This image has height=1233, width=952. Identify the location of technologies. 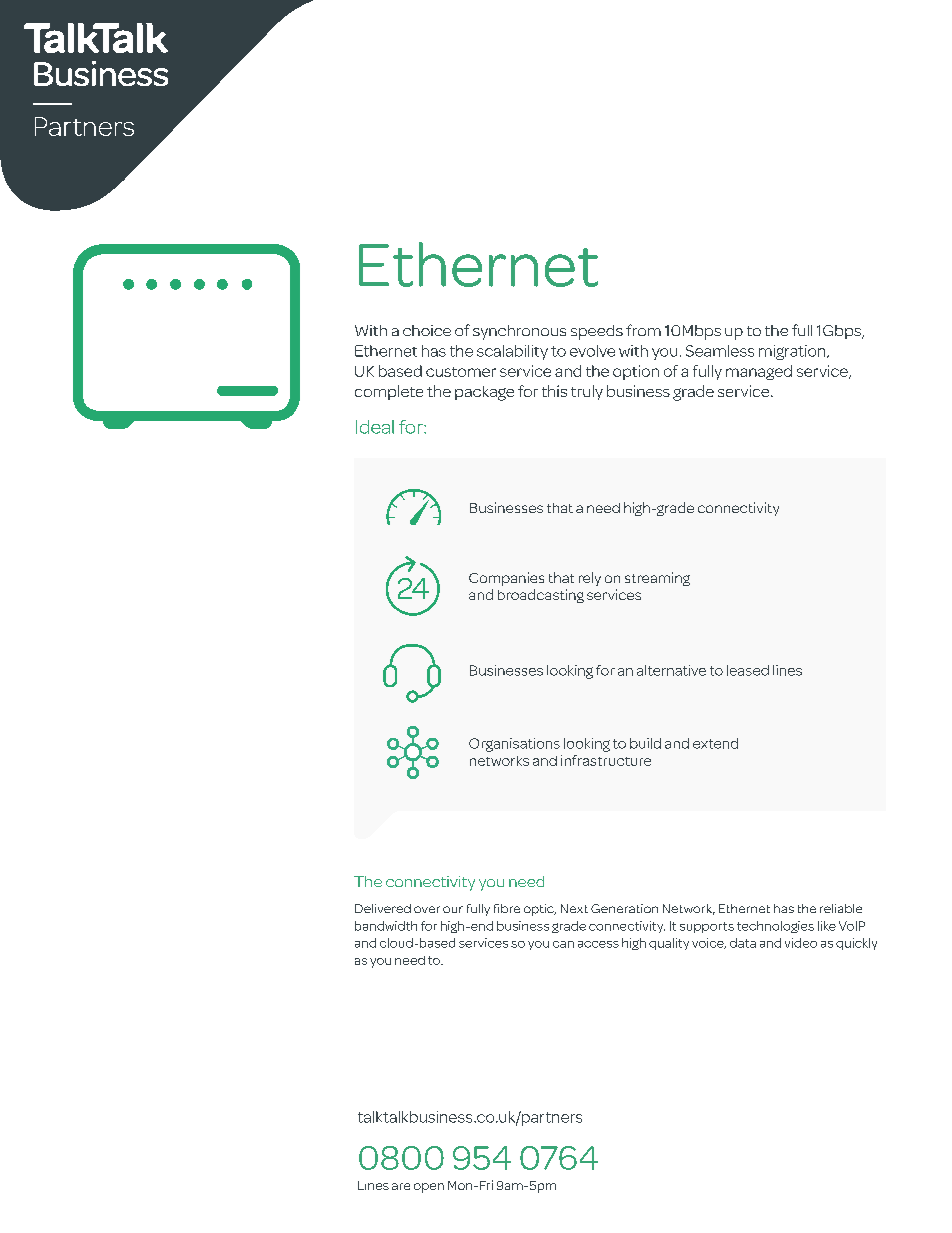
(775, 927).
